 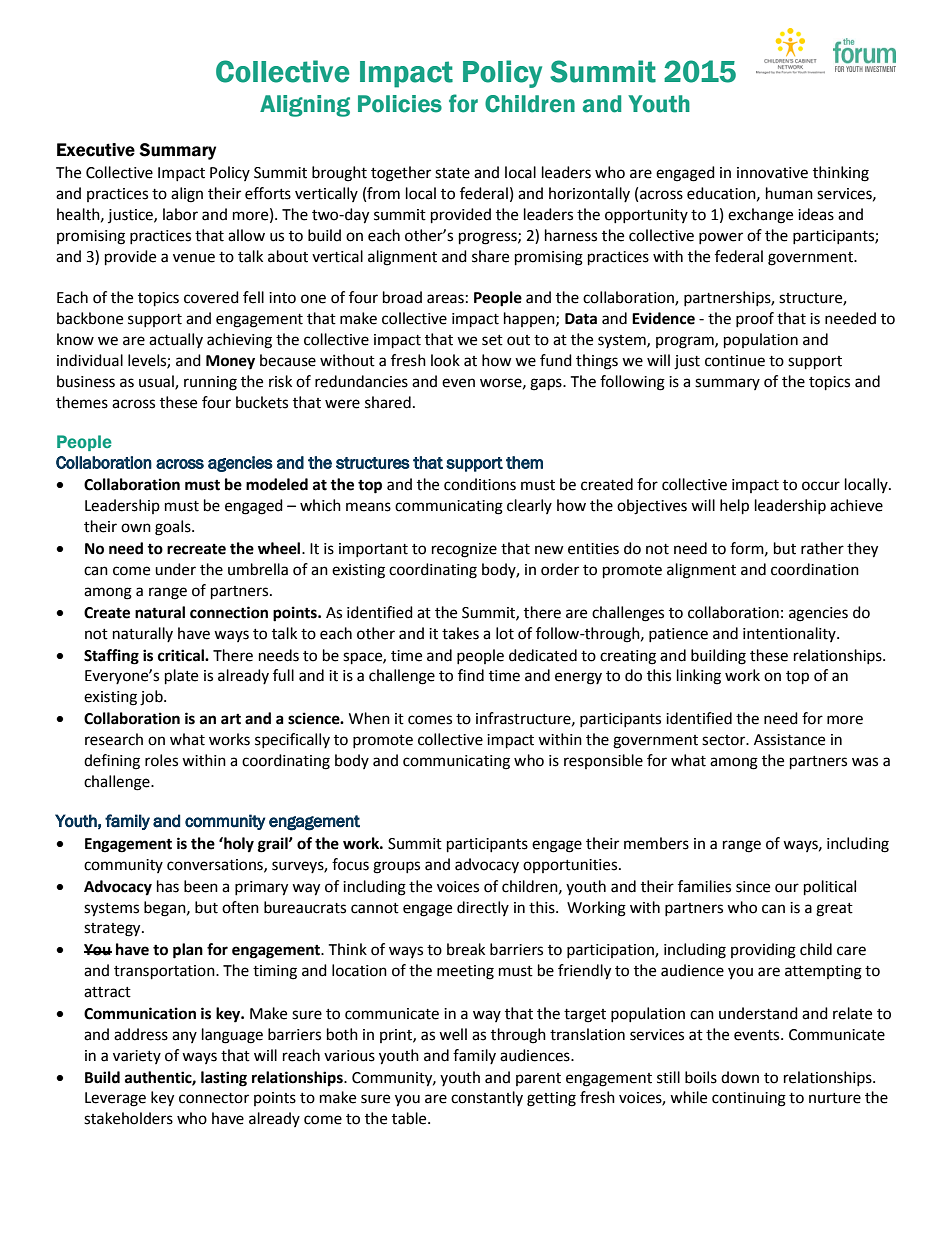 What do you see at coordinates (753, 887) in the image?
I see `since` at bounding box center [753, 887].
